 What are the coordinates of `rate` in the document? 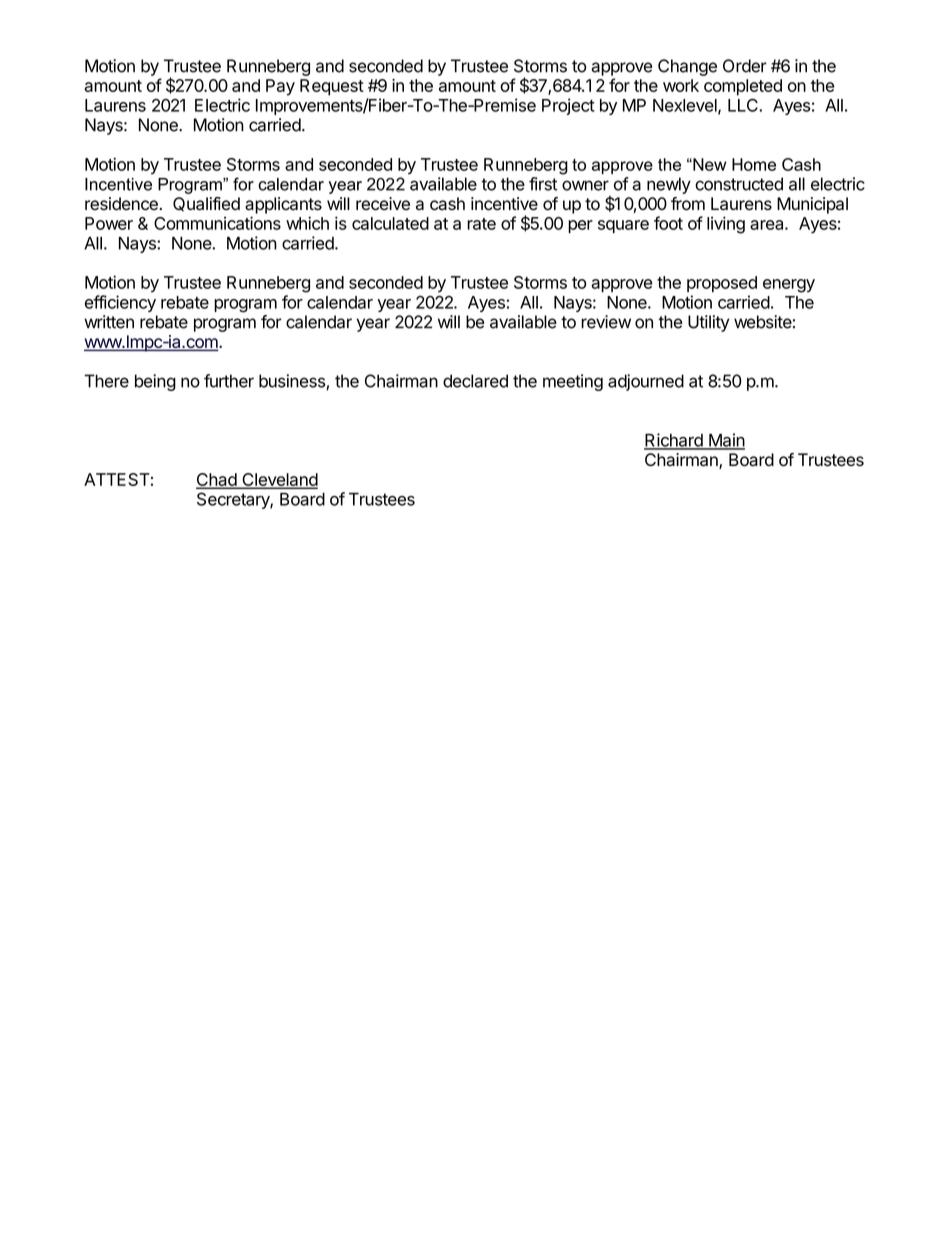 It's located at (481, 224).
